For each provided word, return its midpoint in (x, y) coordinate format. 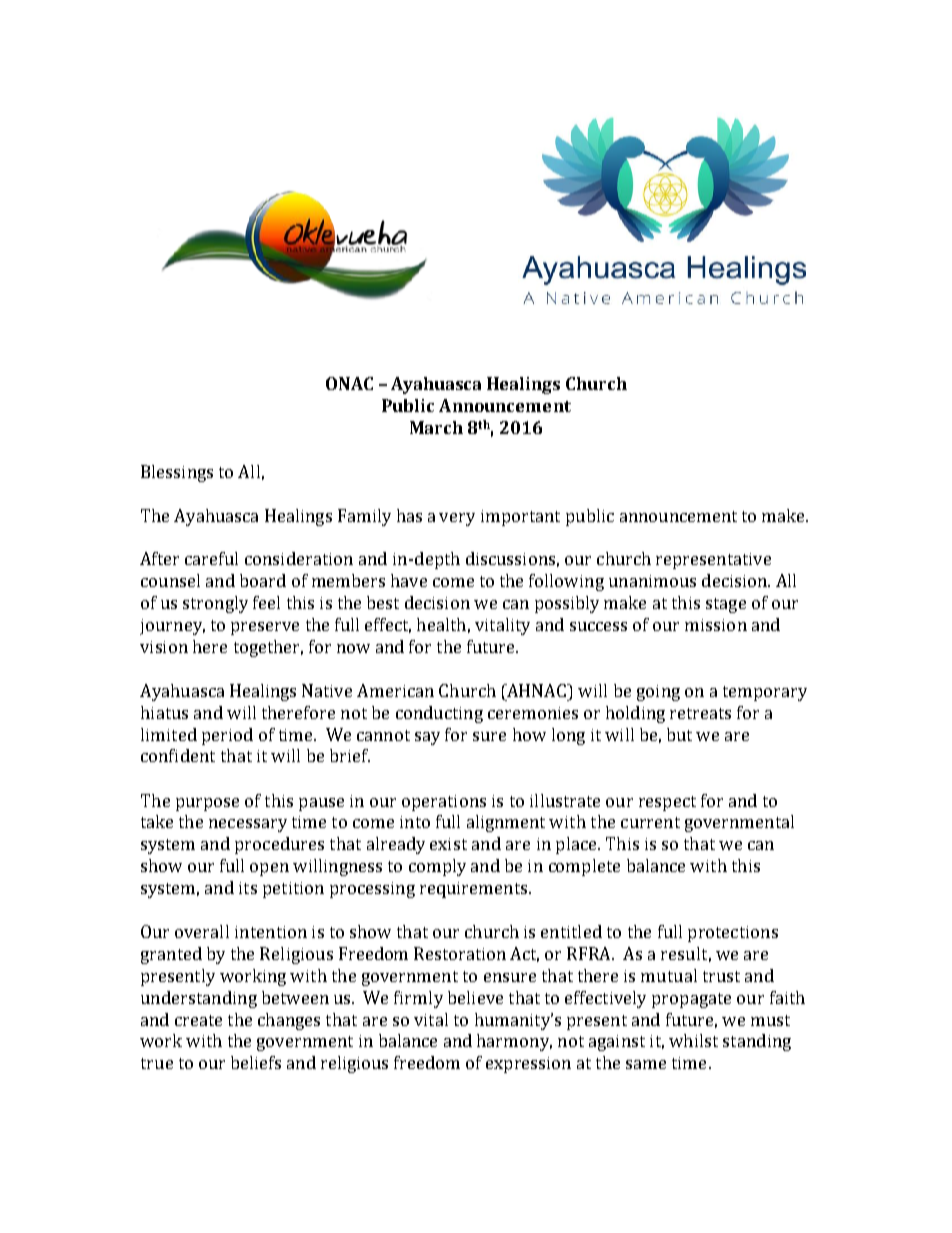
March (436, 427)
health (441, 624)
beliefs (256, 1062)
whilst (693, 1040)
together (268, 648)
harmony (514, 1042)
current (650, 822)
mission (716, 625)
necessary (248, 825)
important (520, 518)
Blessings (177, 473)
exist (448, 844)
